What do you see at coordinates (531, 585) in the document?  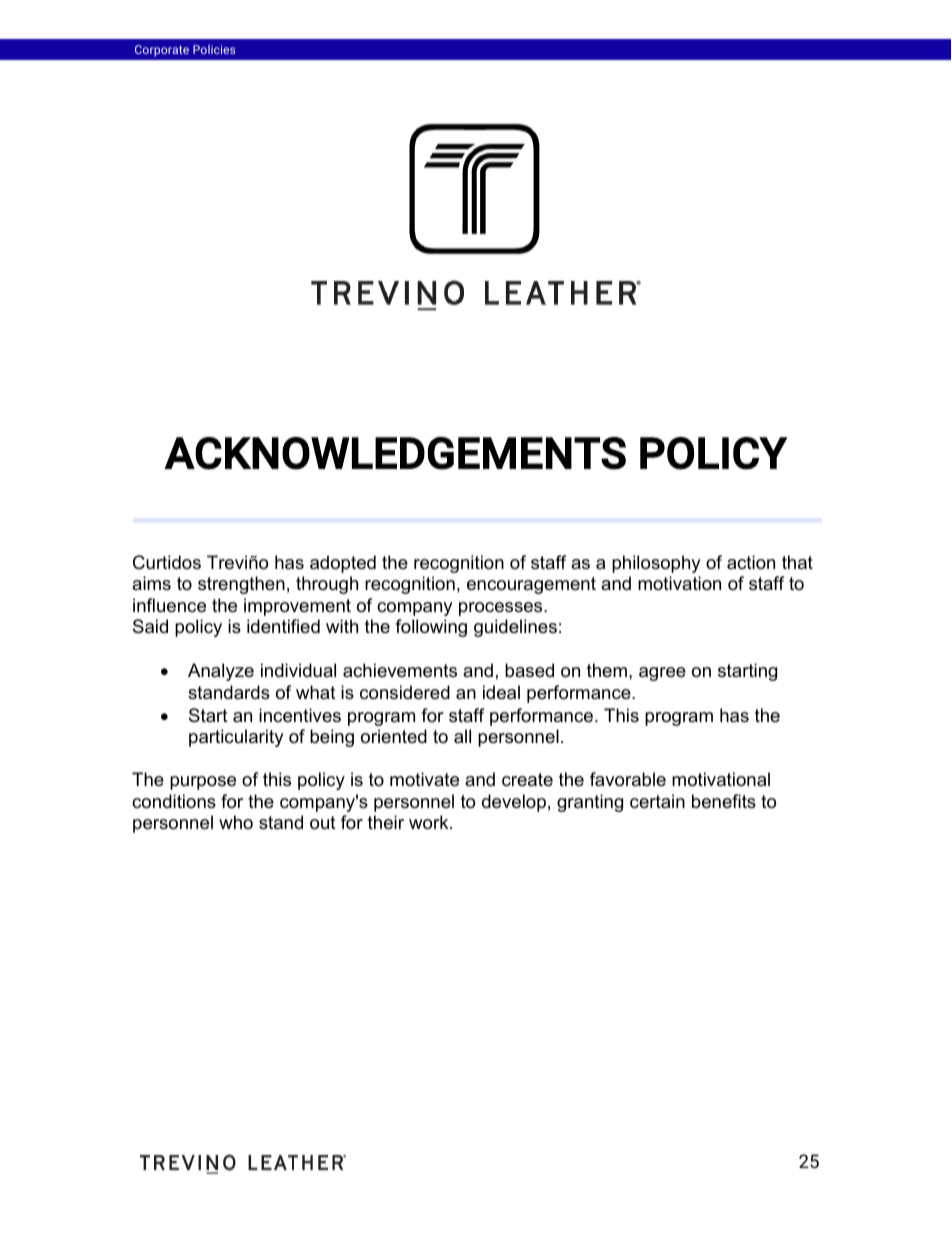 I see `encouragement` at bounding box center [531, 585].
